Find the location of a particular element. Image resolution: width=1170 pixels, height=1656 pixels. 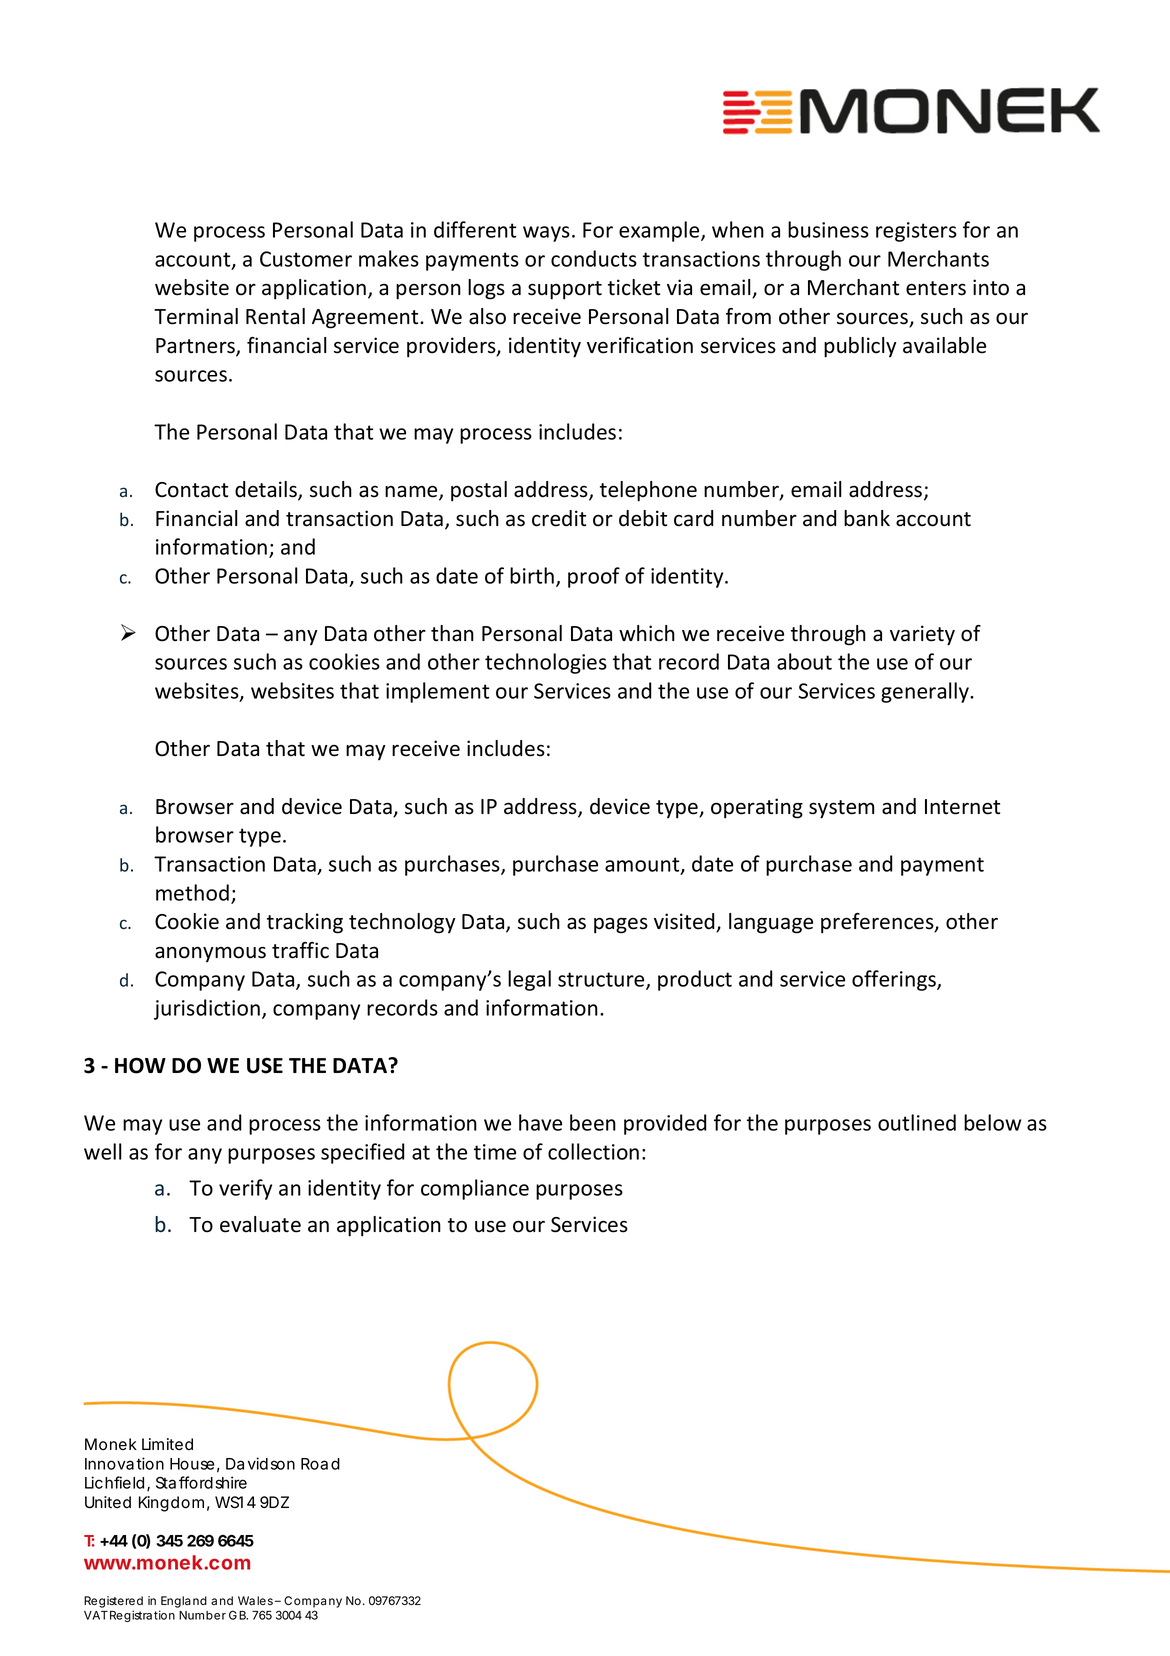

outlined is located at coordinates (917, 1122).
